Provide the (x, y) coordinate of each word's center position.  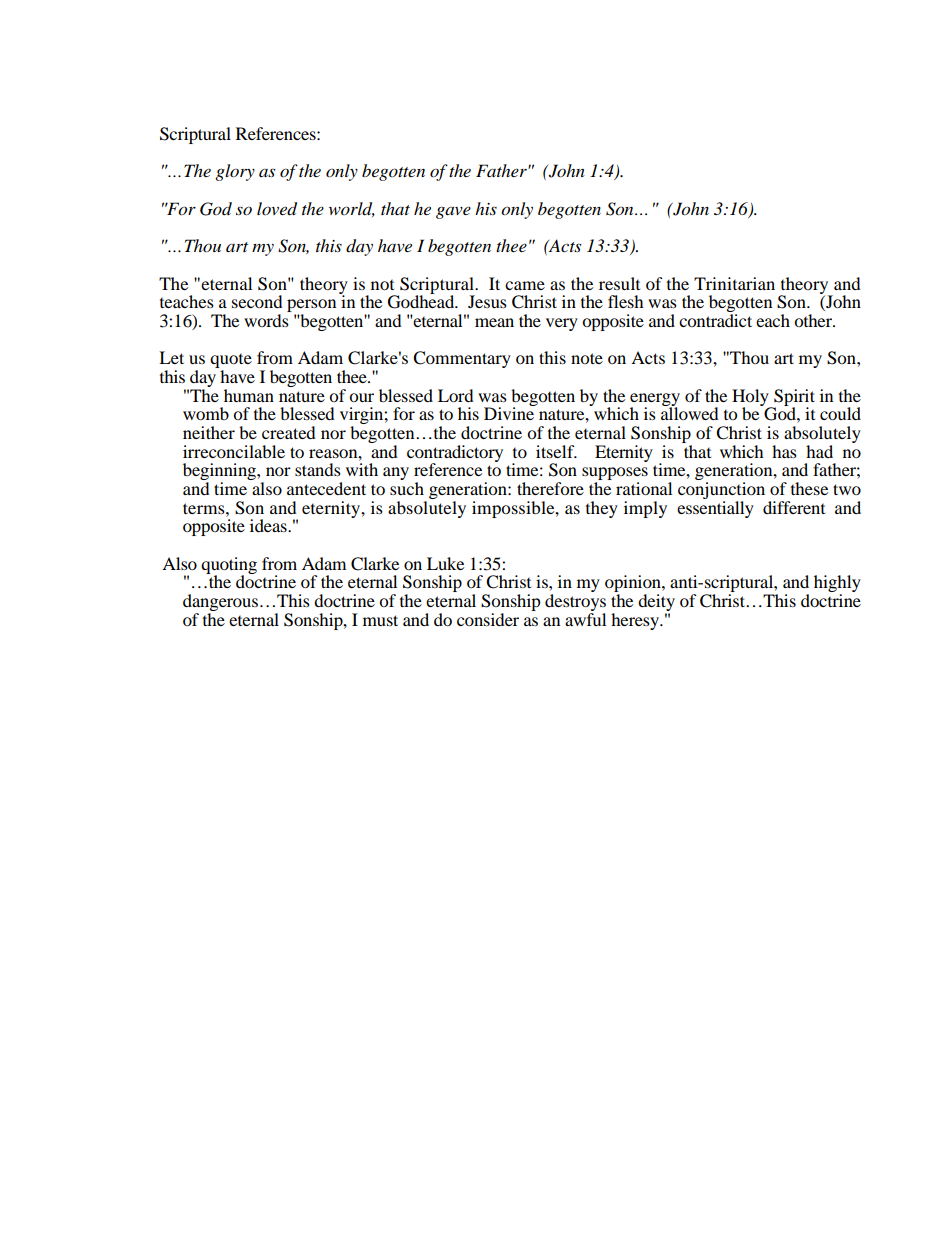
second (257, 301)
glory (235, 172)
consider (488, 619)
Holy (751, 398)
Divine (510, 412)
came (525, 285)
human (249, 395)
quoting (229, 566)
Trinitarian (734, 283)
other (814, 320)
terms (205, 508)
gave (453, 212)
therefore (550, 488)
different (794, 507)
